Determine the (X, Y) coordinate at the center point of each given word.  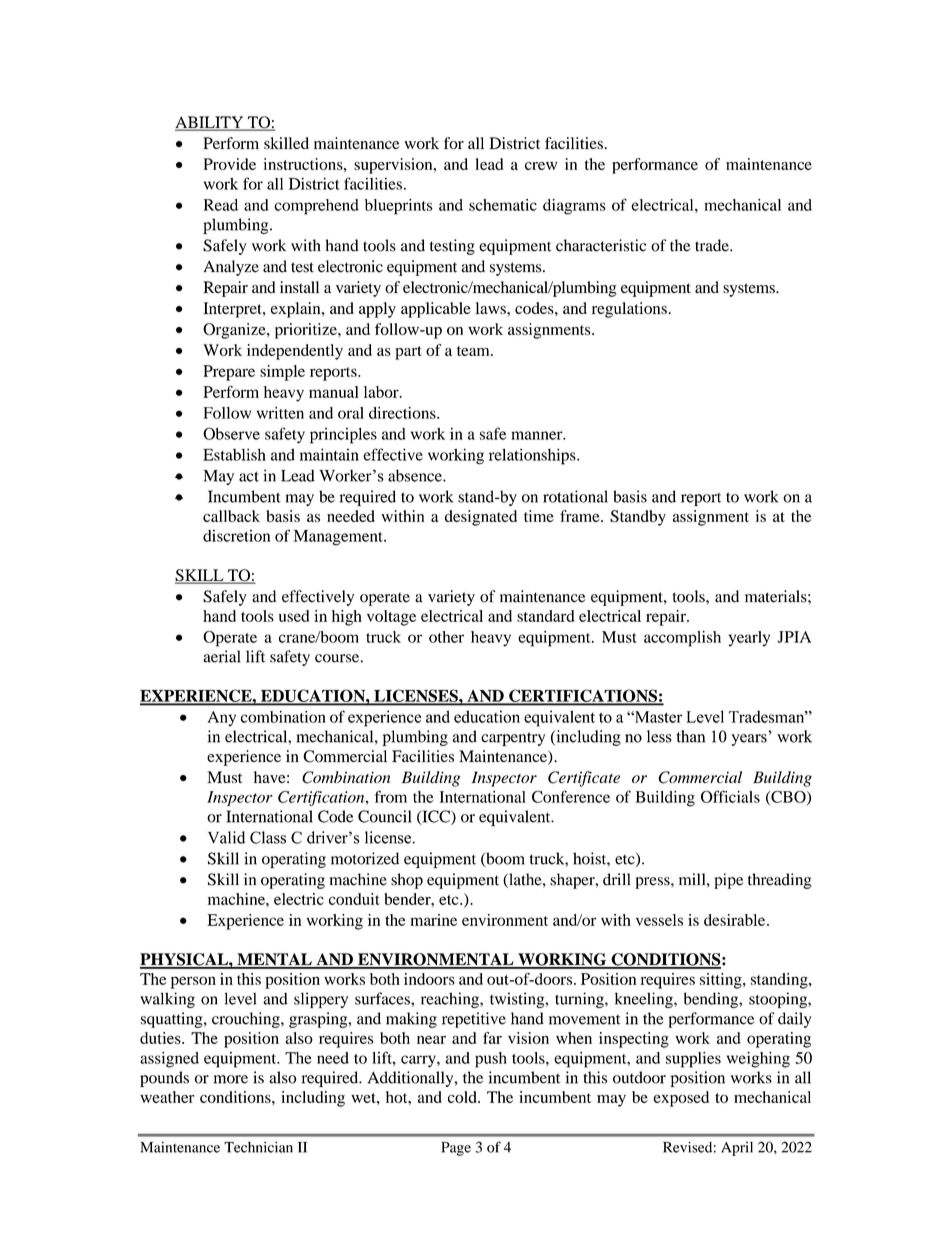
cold (463, 1097)
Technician (258, 1147)
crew (541, 166)
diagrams (574, 207)
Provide (230, 164)
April (737, 1149)
